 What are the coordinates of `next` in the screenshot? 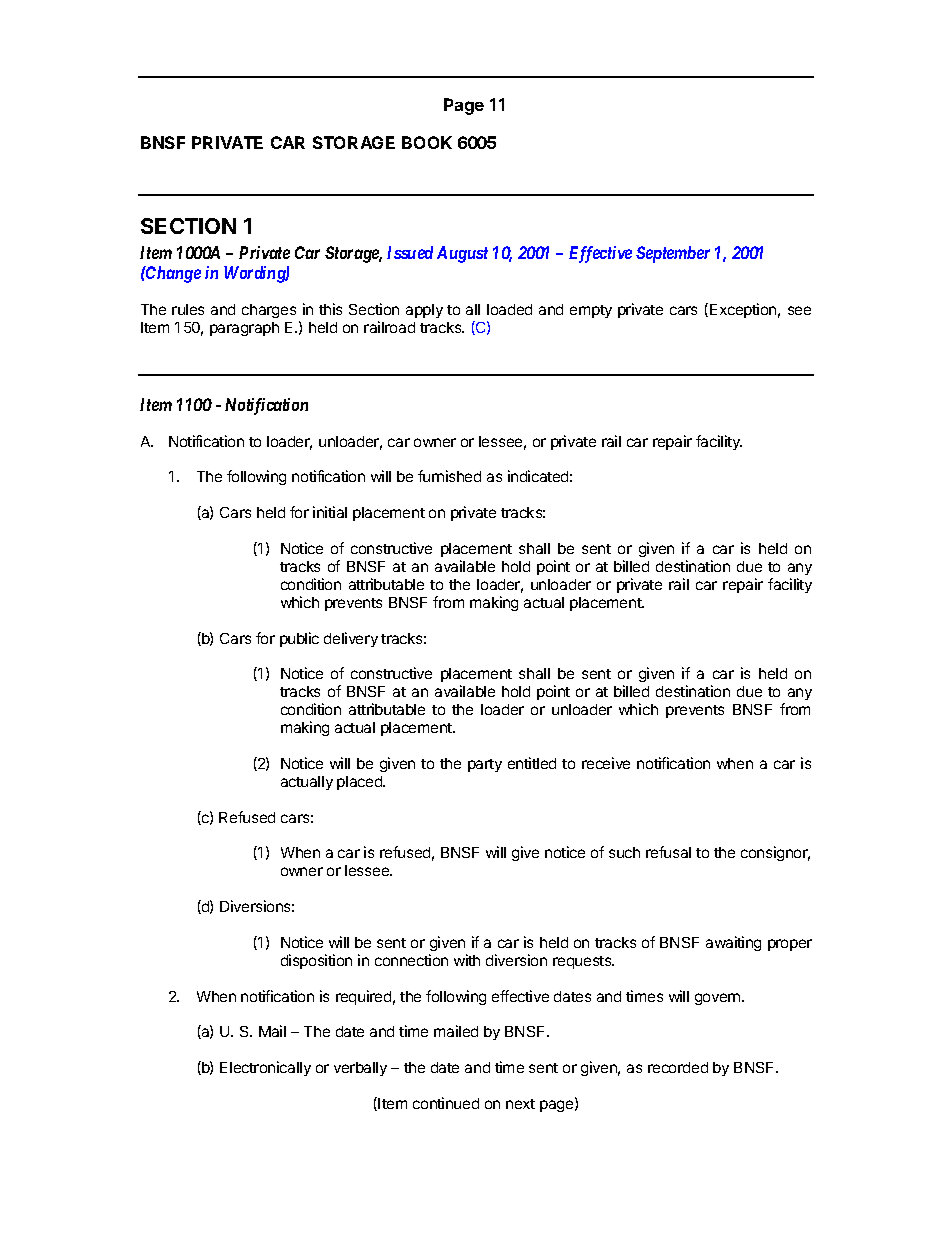 It's located at (520, 1104).
